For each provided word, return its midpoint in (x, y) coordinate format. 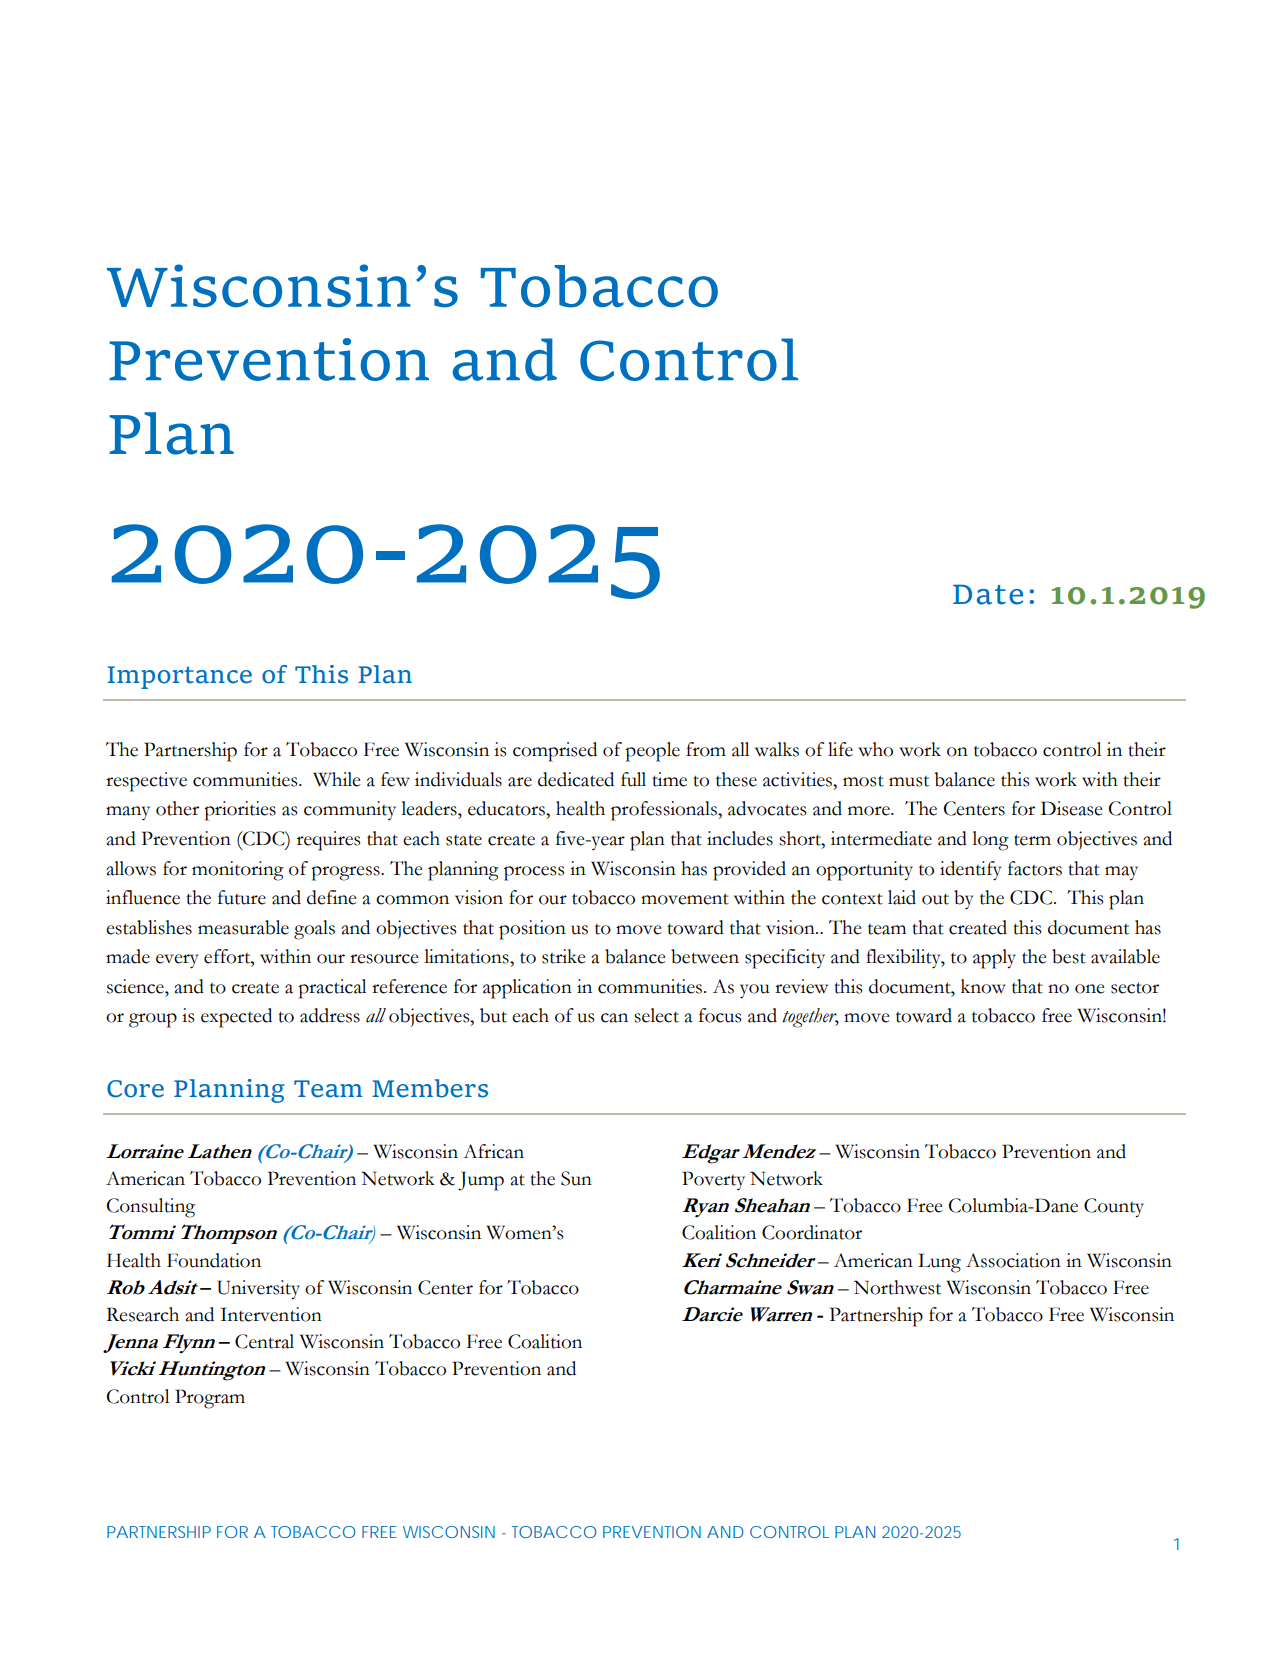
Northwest (897, 1287)
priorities (240, 811)
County (1114, 1208)
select (656, 1015)
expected (236, 1018)
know (983, 986)
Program (210, 1399)
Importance (179, 677)
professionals (665, 811)
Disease (1072, 808)
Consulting (151, 1208)
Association (1013, 1260)
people (652, 752)
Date (988, 594)
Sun (576, 1178)
